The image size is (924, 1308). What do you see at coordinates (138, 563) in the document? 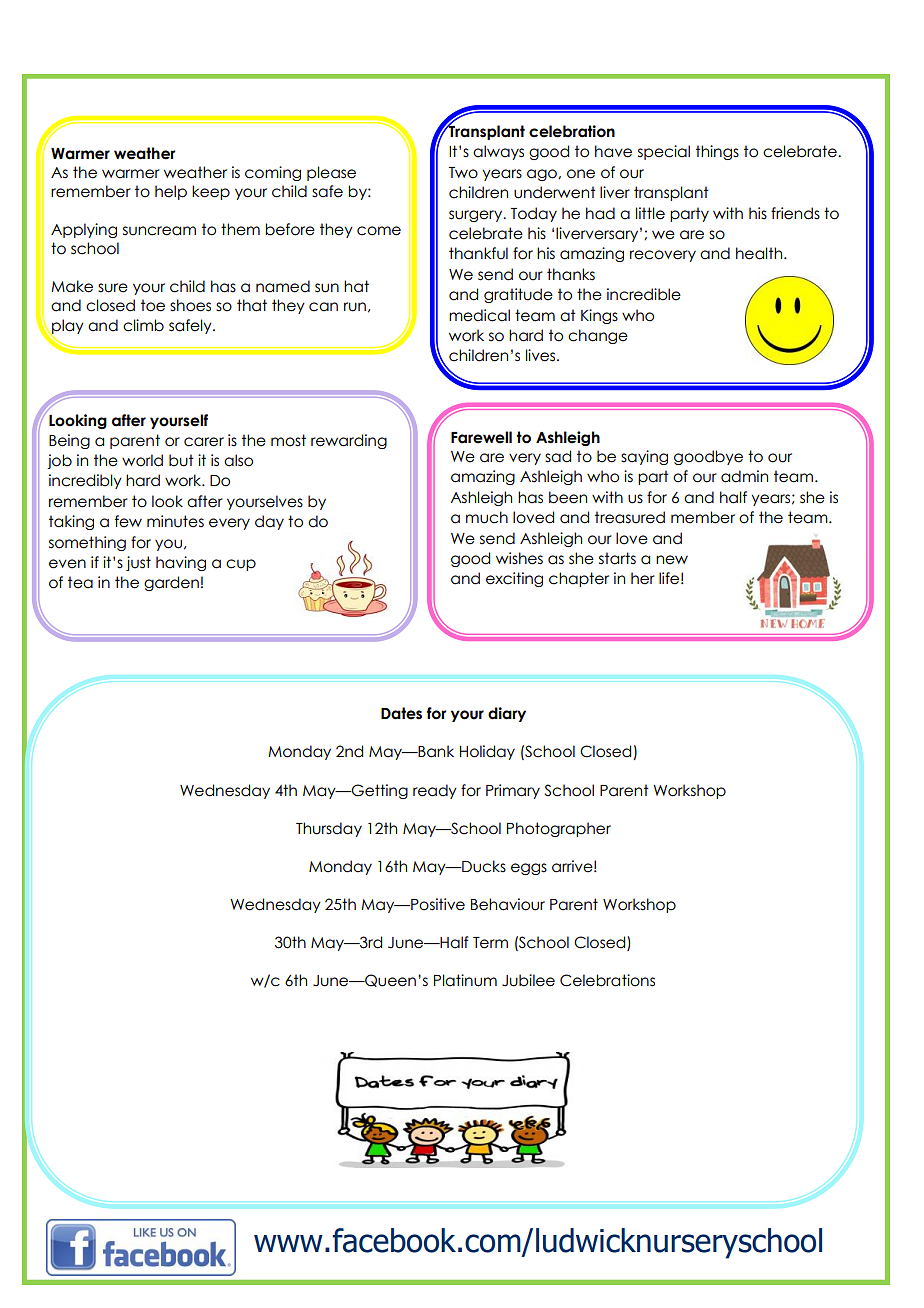
I see `just` at bounding box center [138, 563].
